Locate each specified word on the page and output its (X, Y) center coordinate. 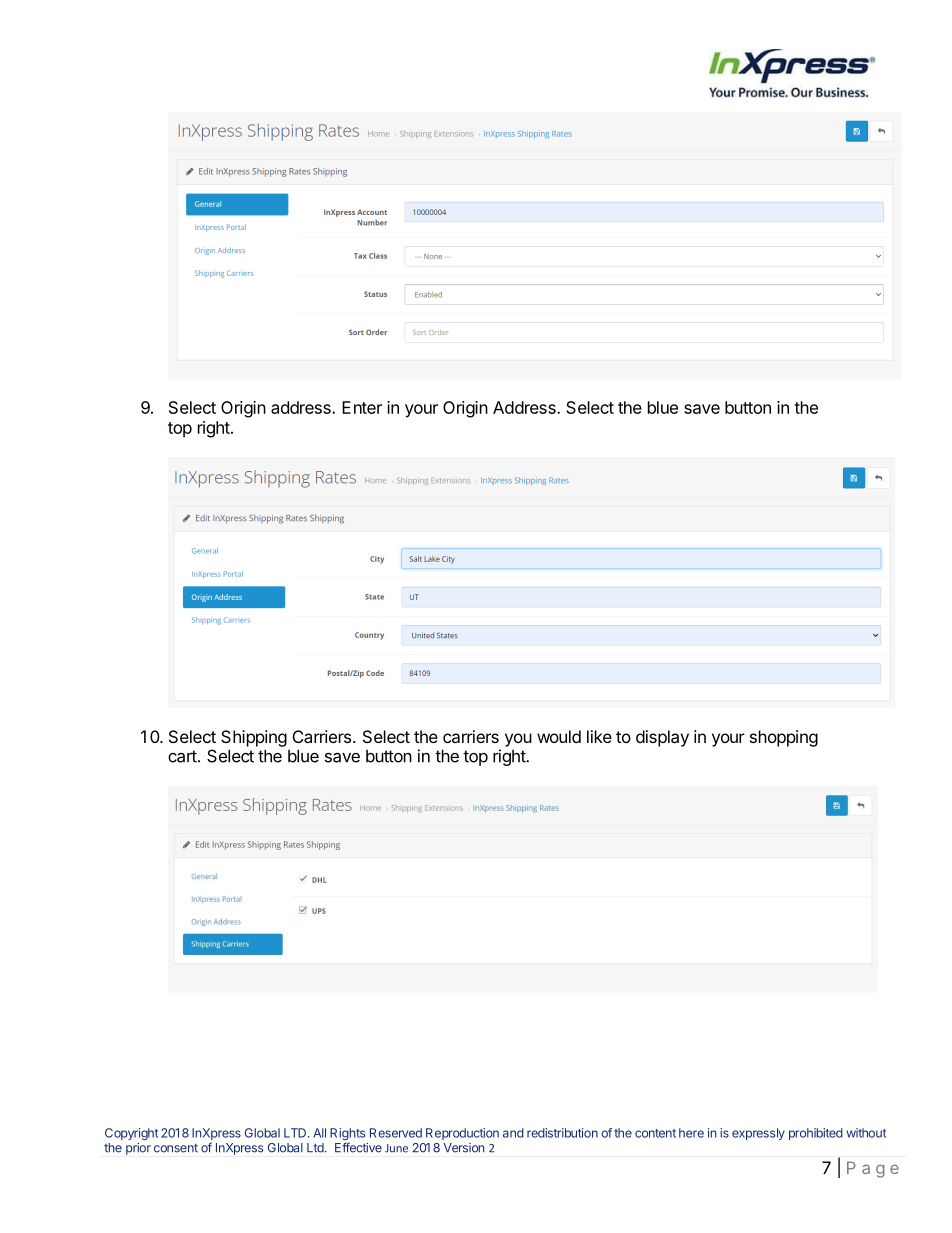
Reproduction (462, 1134)
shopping (784, 738)
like (599, 736)
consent (176, 1148)
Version (464, 1148)
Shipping (254, 738)
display (662, 738)
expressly (758, 1134)
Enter (362, 407)
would (559, 736)
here (691, 1133)
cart (182, 756)
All (319, 1133)
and (513, 1133)
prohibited (816, 1134)
